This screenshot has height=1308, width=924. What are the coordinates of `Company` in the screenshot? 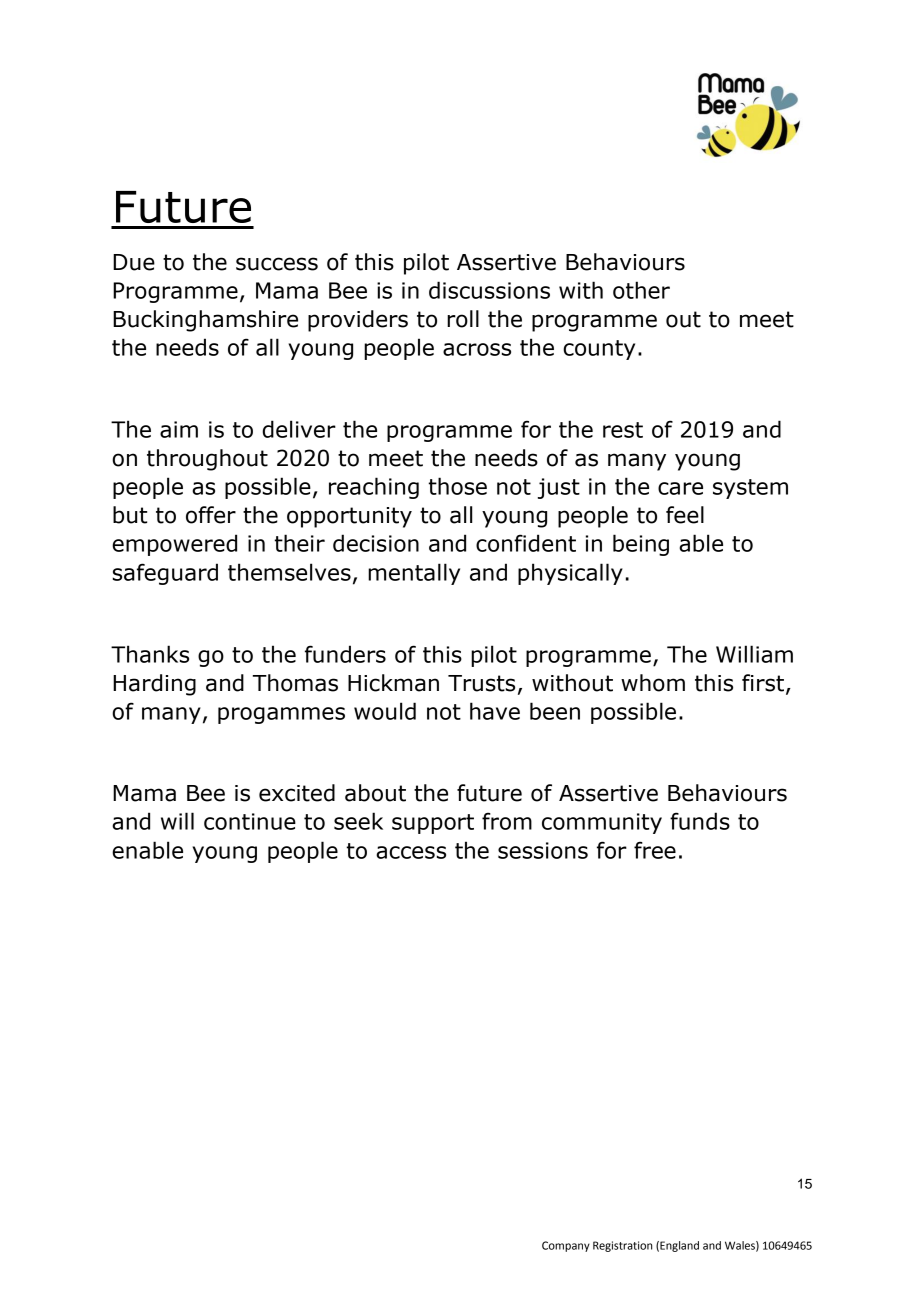 It's located at (566, 1246).
